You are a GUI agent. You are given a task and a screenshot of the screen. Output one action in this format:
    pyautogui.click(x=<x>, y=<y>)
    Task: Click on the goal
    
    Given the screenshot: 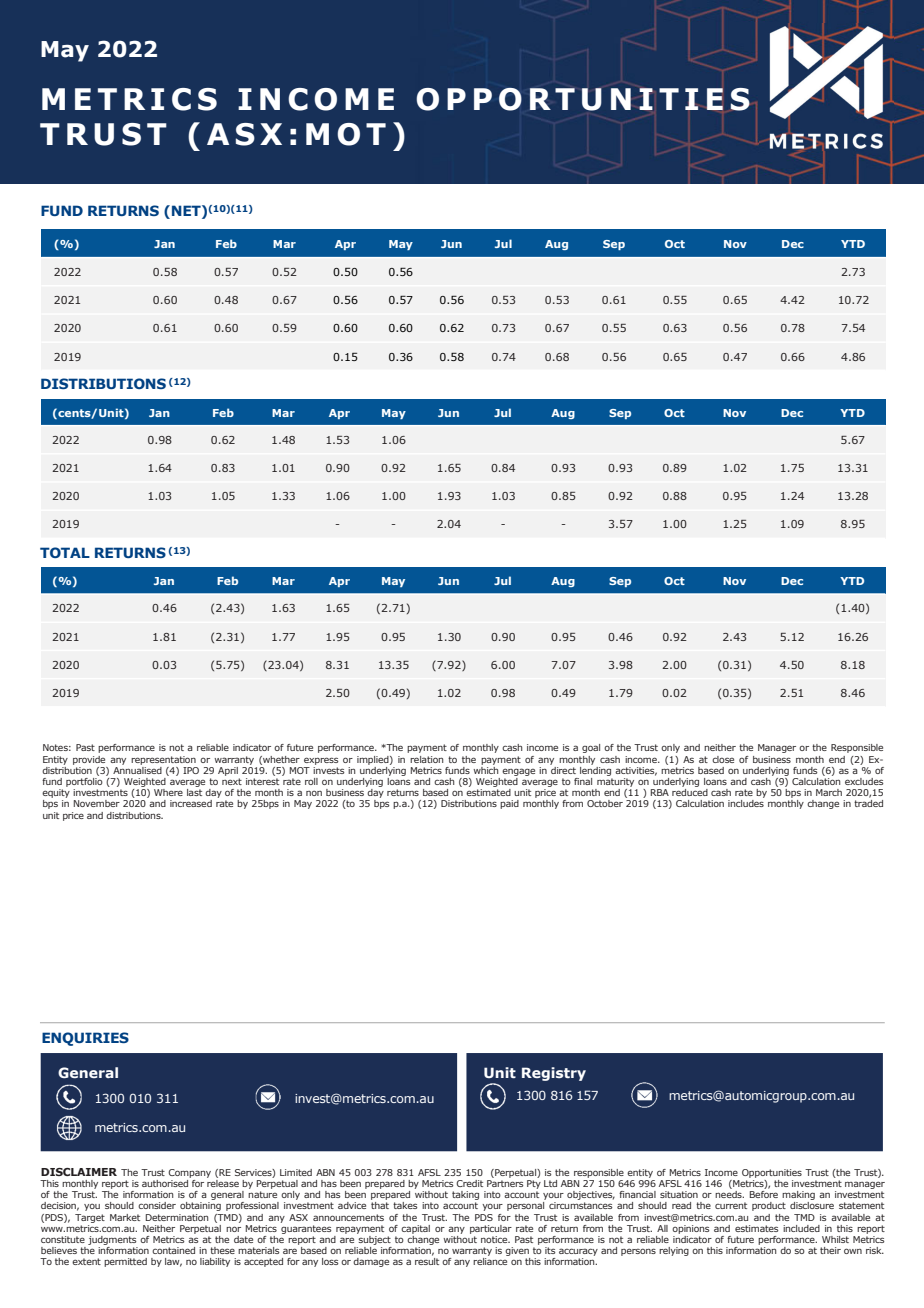 What is the action you would take?
    pyautogui.click(x=591, y=748)
